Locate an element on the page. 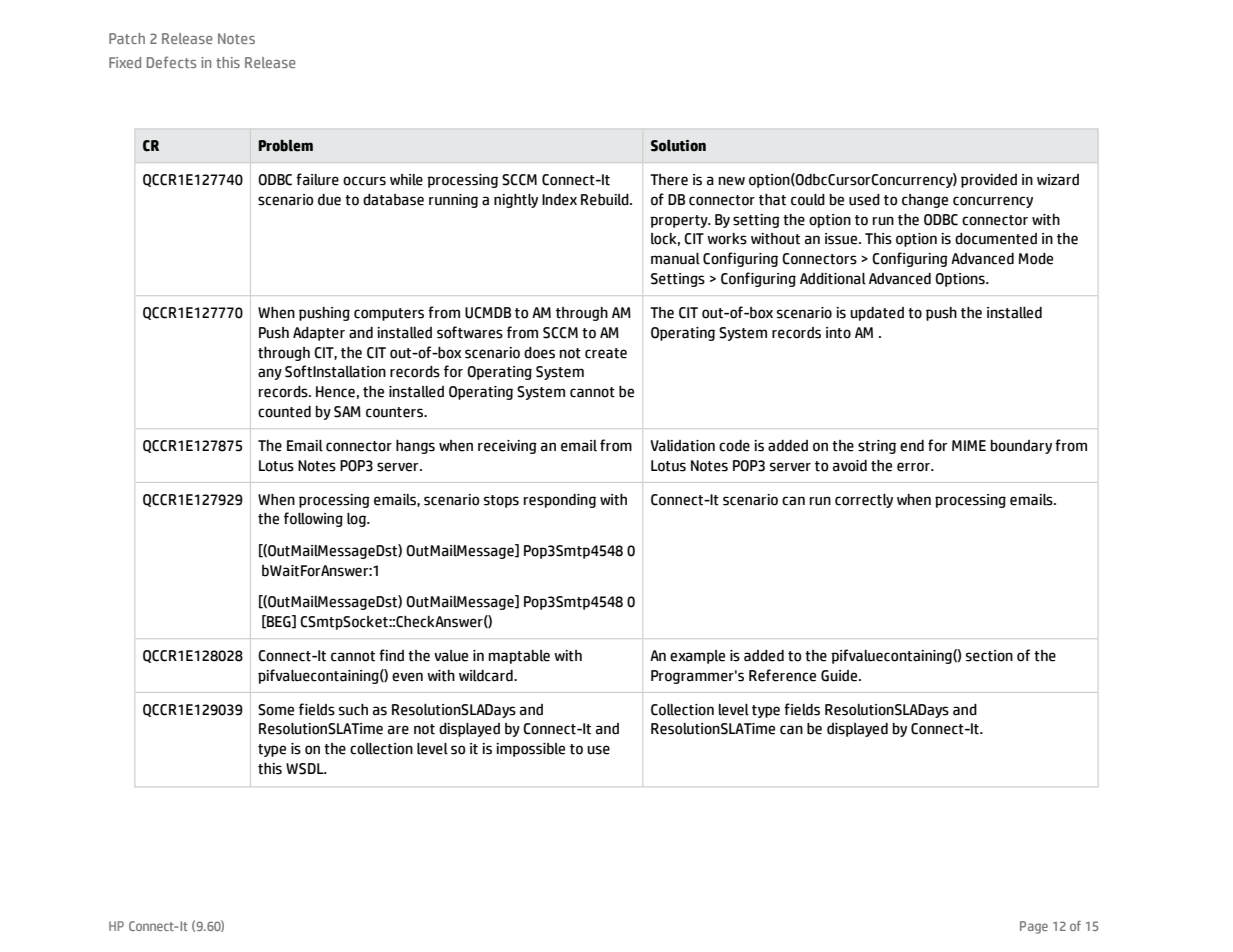 The width and height of the image is (1233, 952). There is located at coordinates (669, 180).
